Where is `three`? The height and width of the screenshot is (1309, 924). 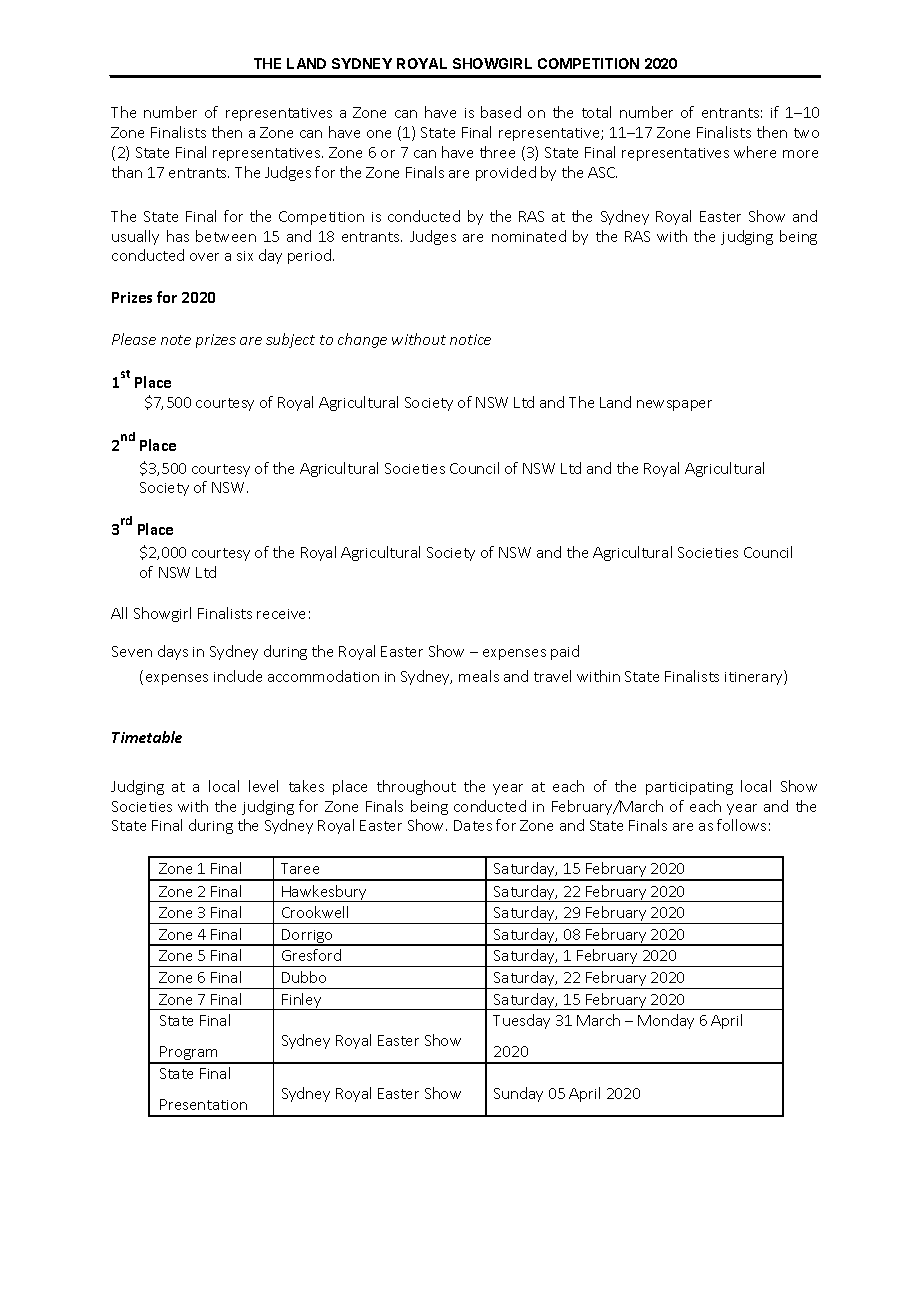
three is located at coordinates (497, 152).
